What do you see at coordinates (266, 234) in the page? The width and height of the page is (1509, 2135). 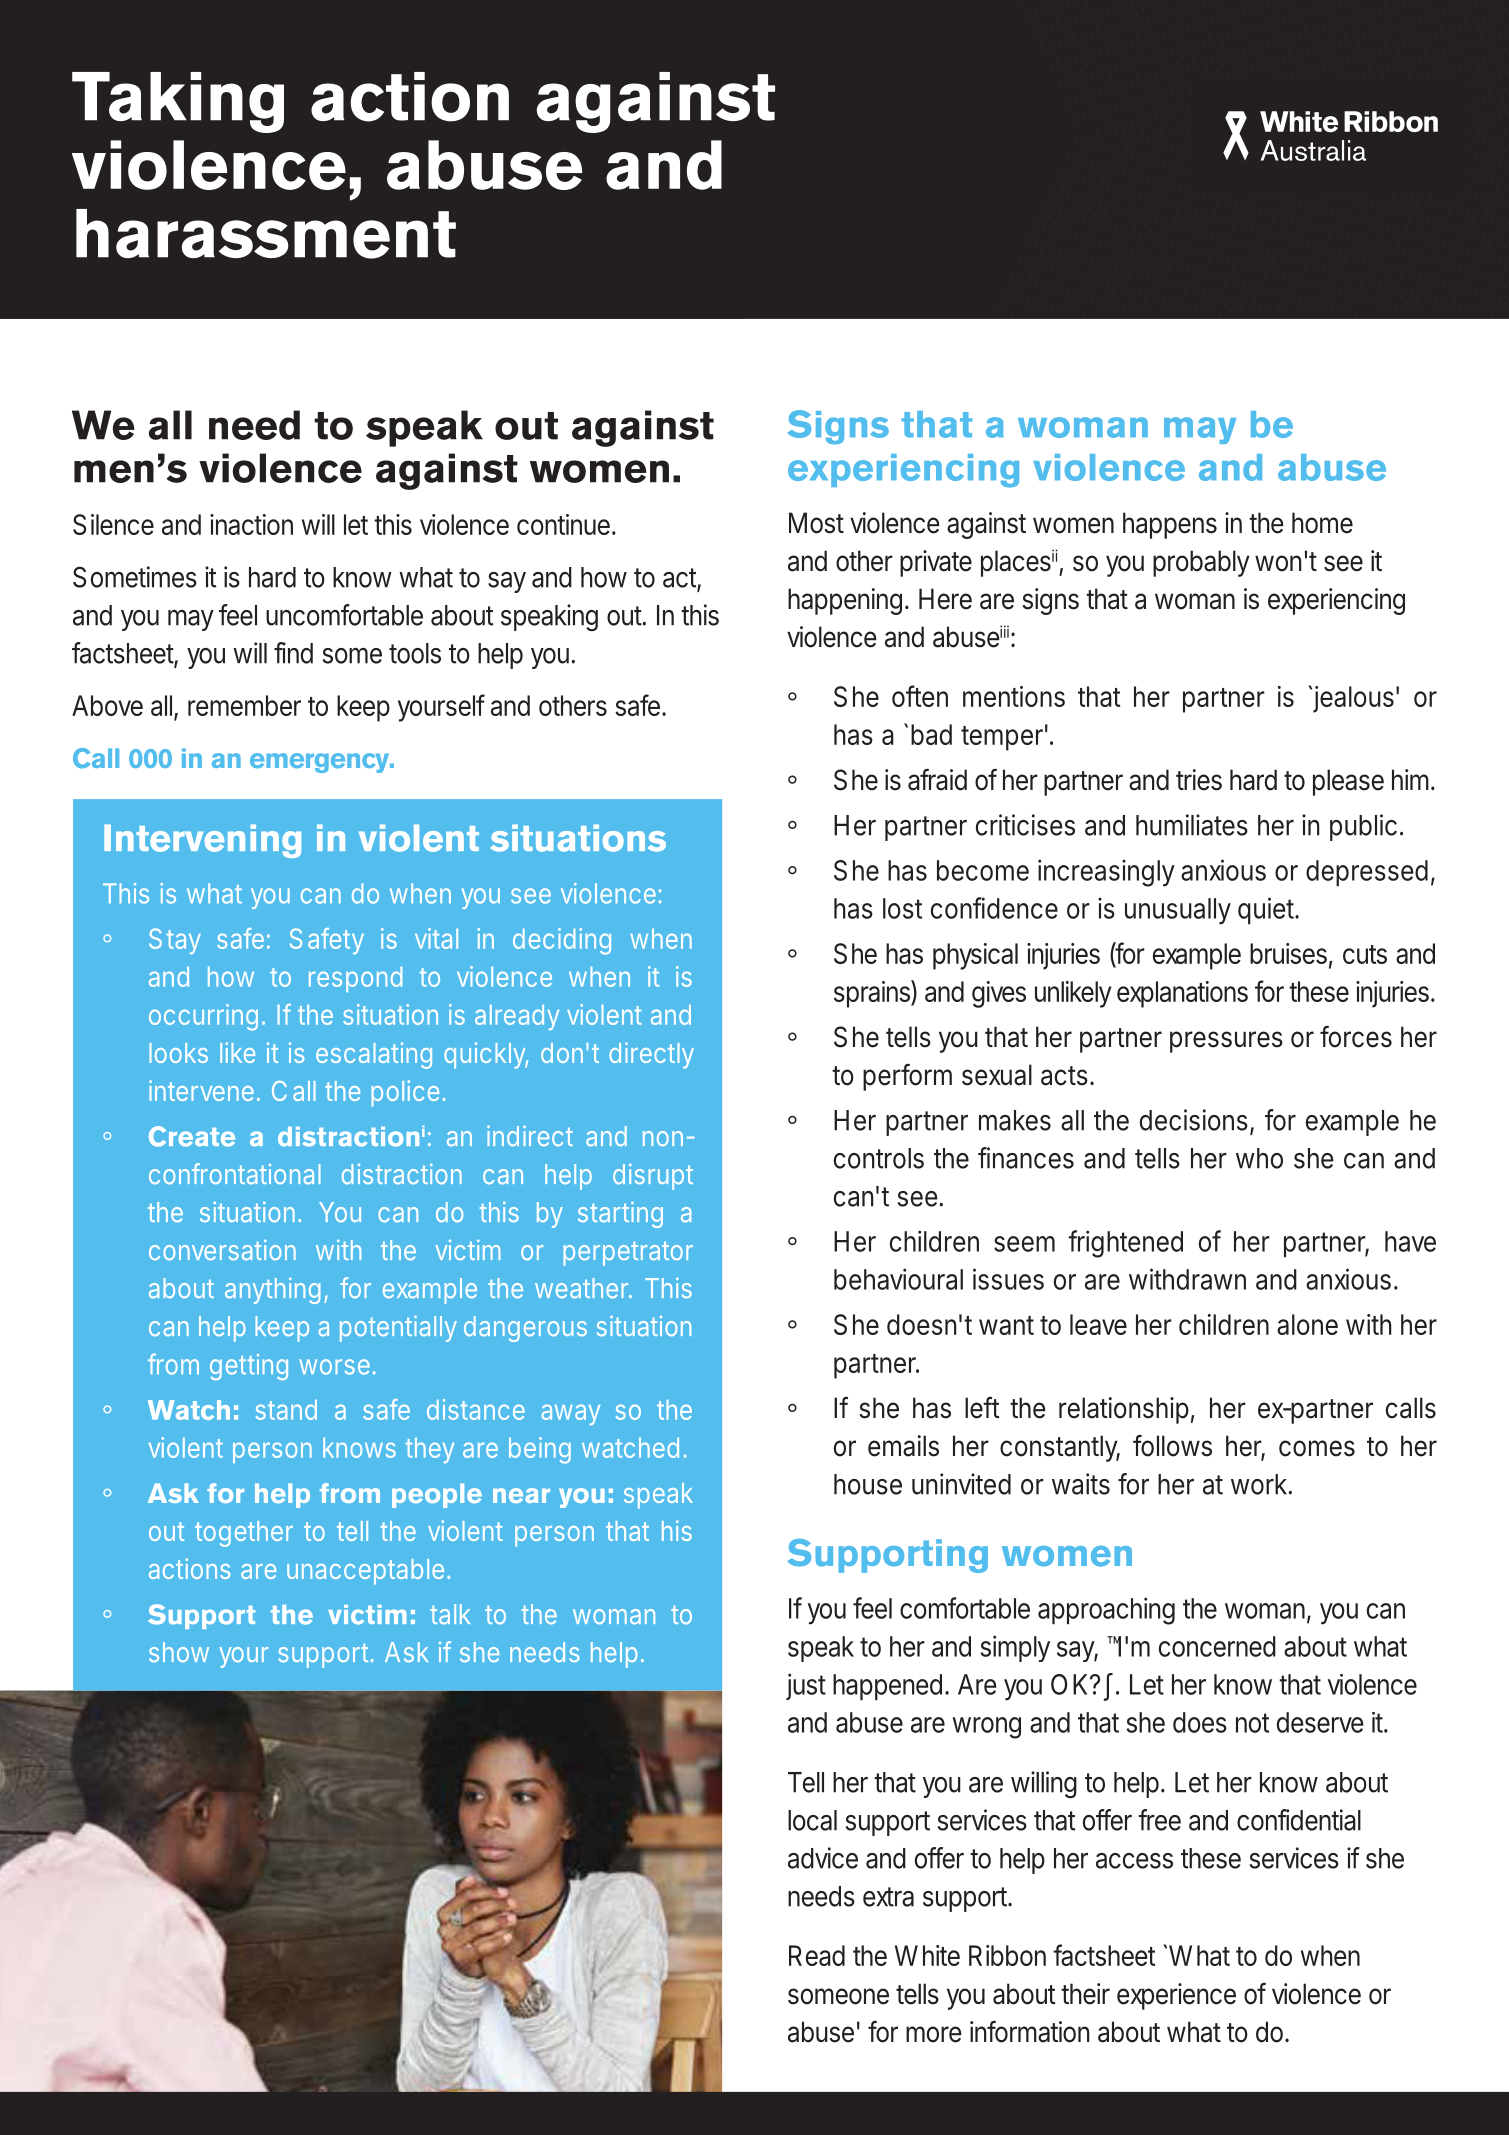 I see `harassment` at bounding box center [266, 234].
